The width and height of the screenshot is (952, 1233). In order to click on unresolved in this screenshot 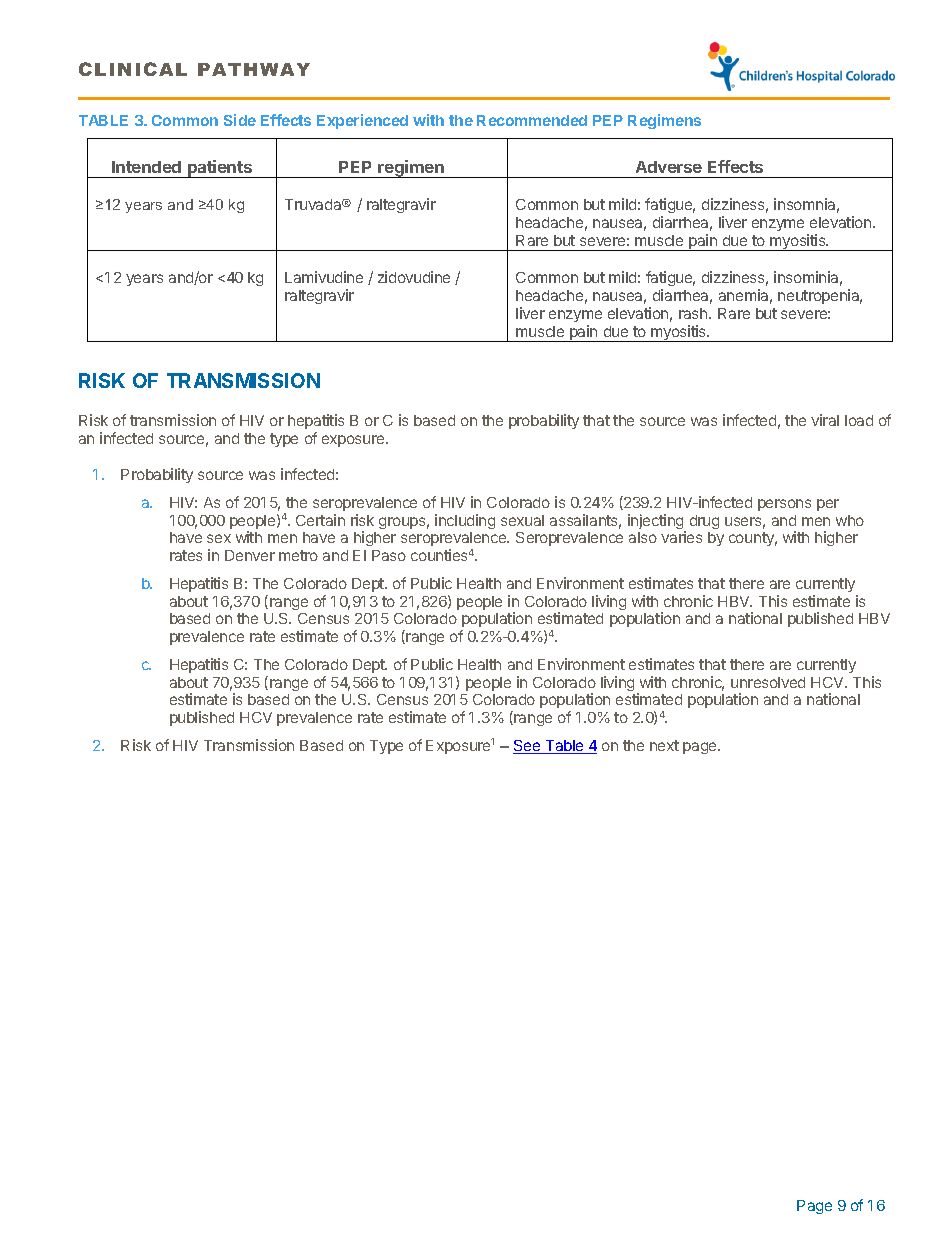, I will do `click(768, 682)`.
